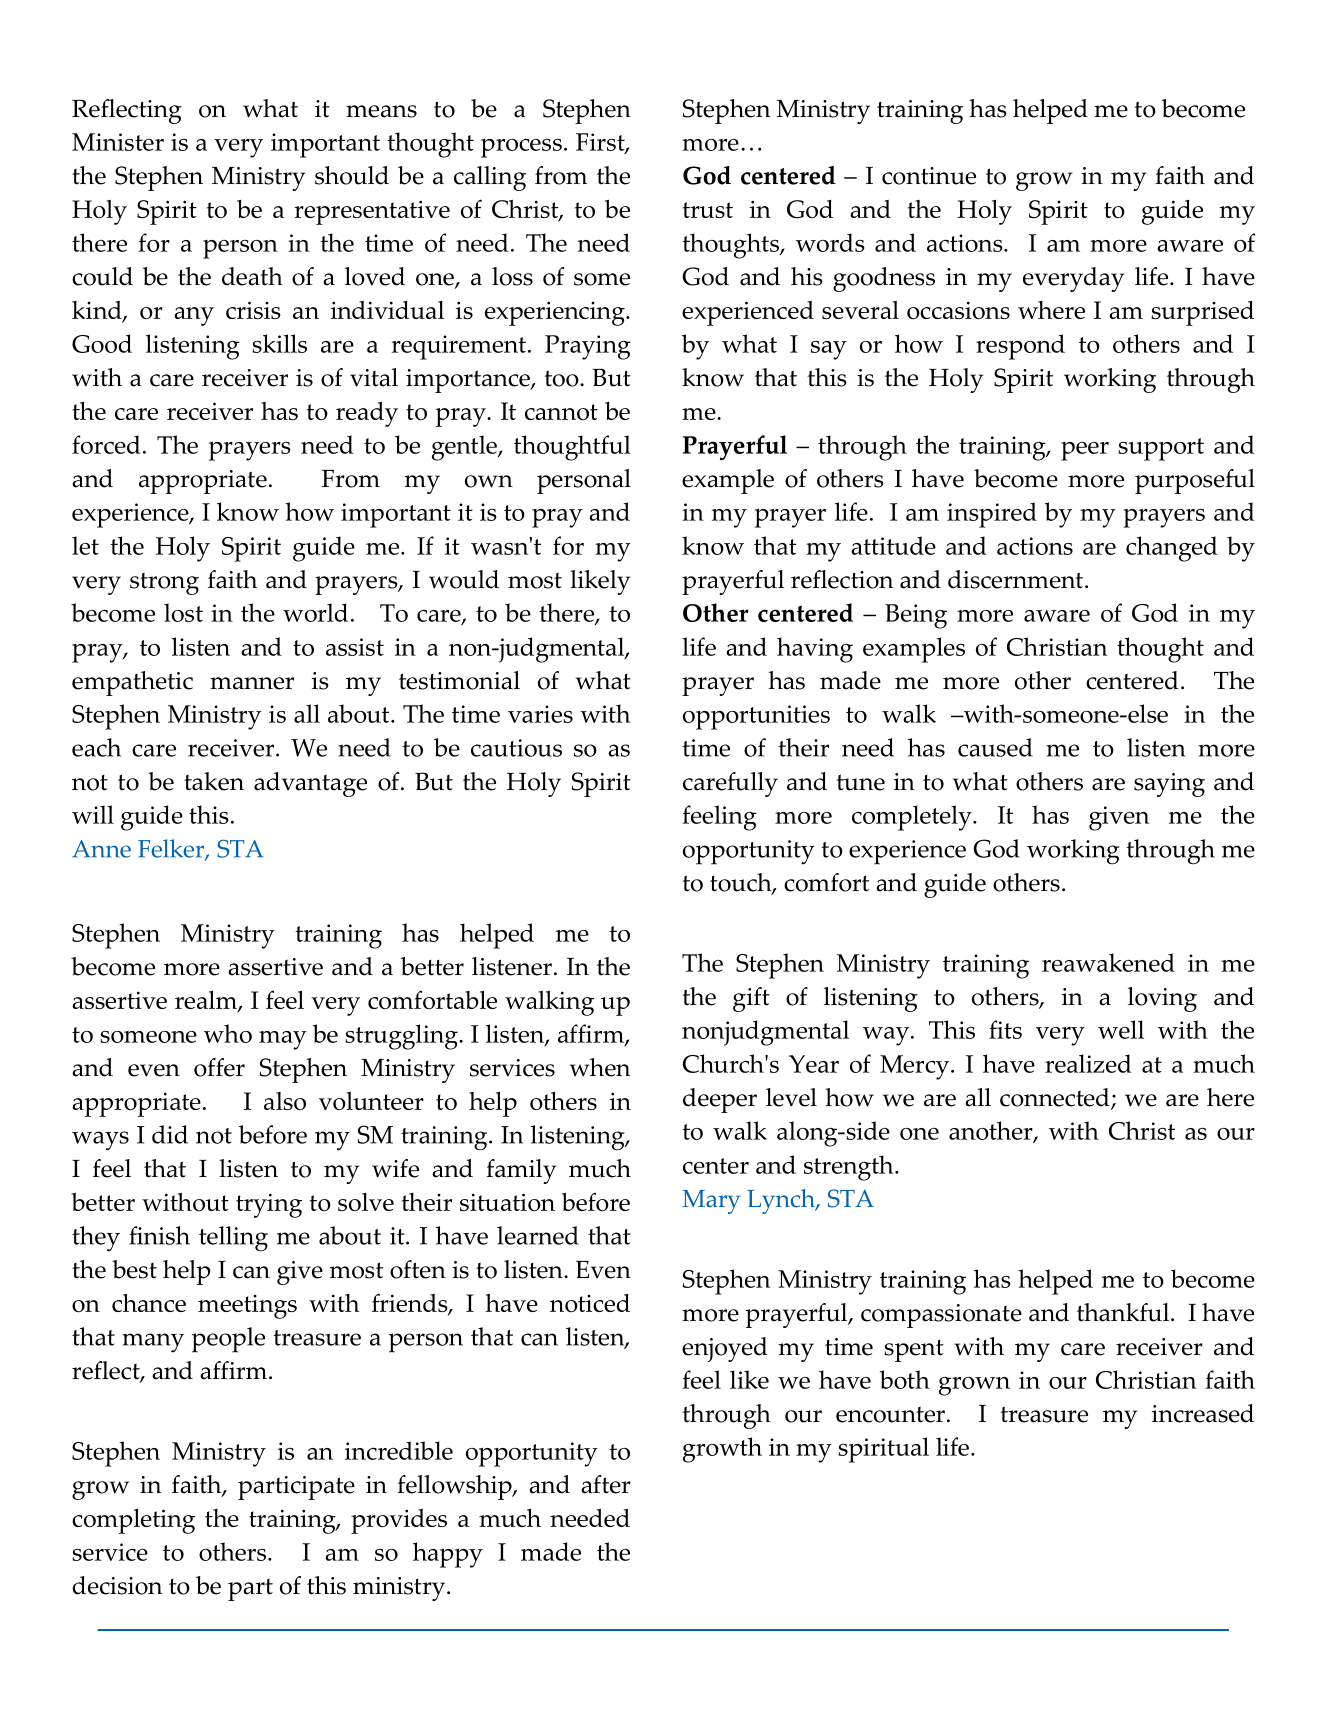 The height and width of the screenshot is (1718, 1327). Describe the element at coordinates (708, 210) in the screenshot. I see `trust` at that location.
